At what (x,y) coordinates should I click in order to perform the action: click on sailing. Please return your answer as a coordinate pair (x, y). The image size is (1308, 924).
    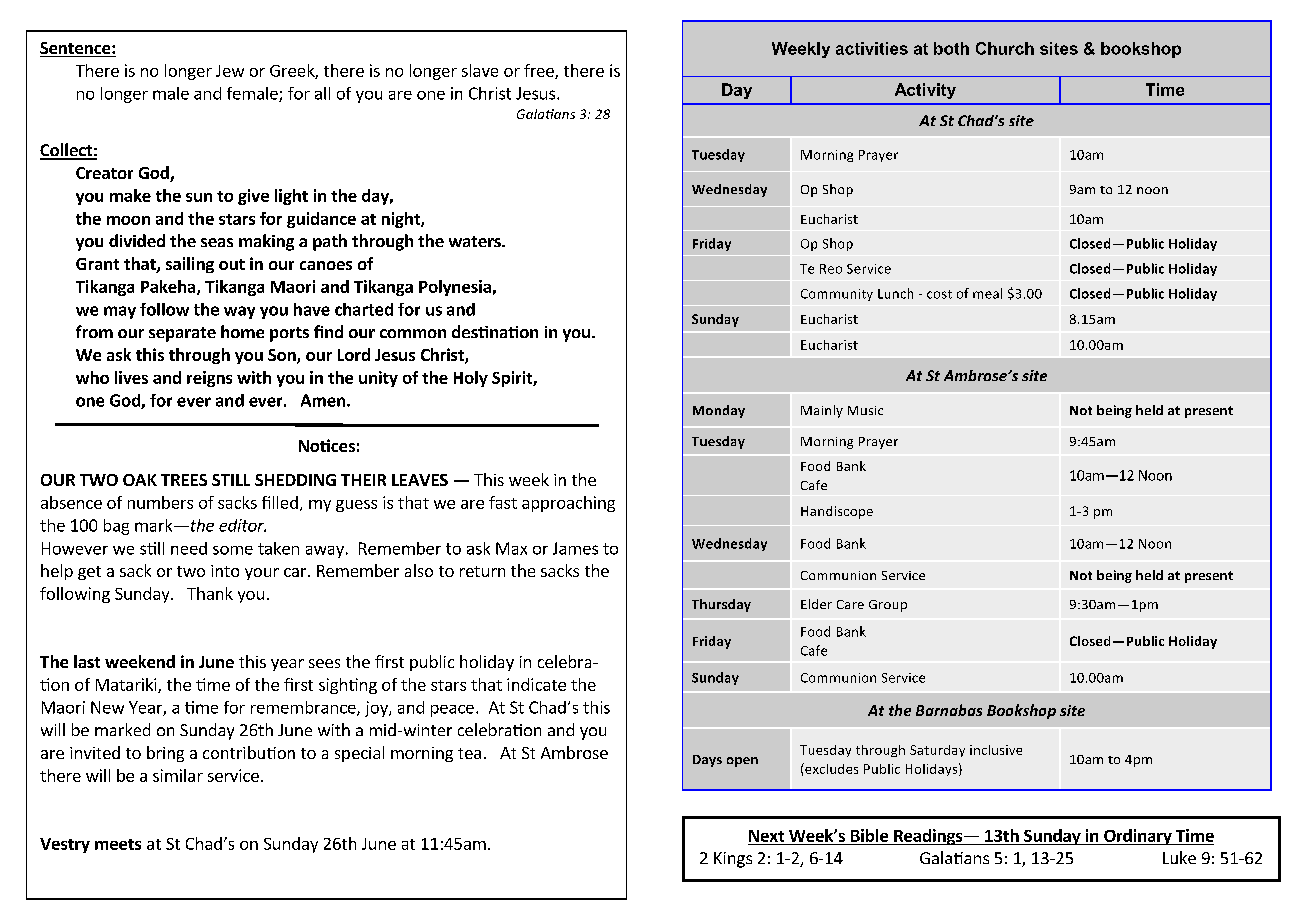
    Looking at the image, I should click on (190, 265).
